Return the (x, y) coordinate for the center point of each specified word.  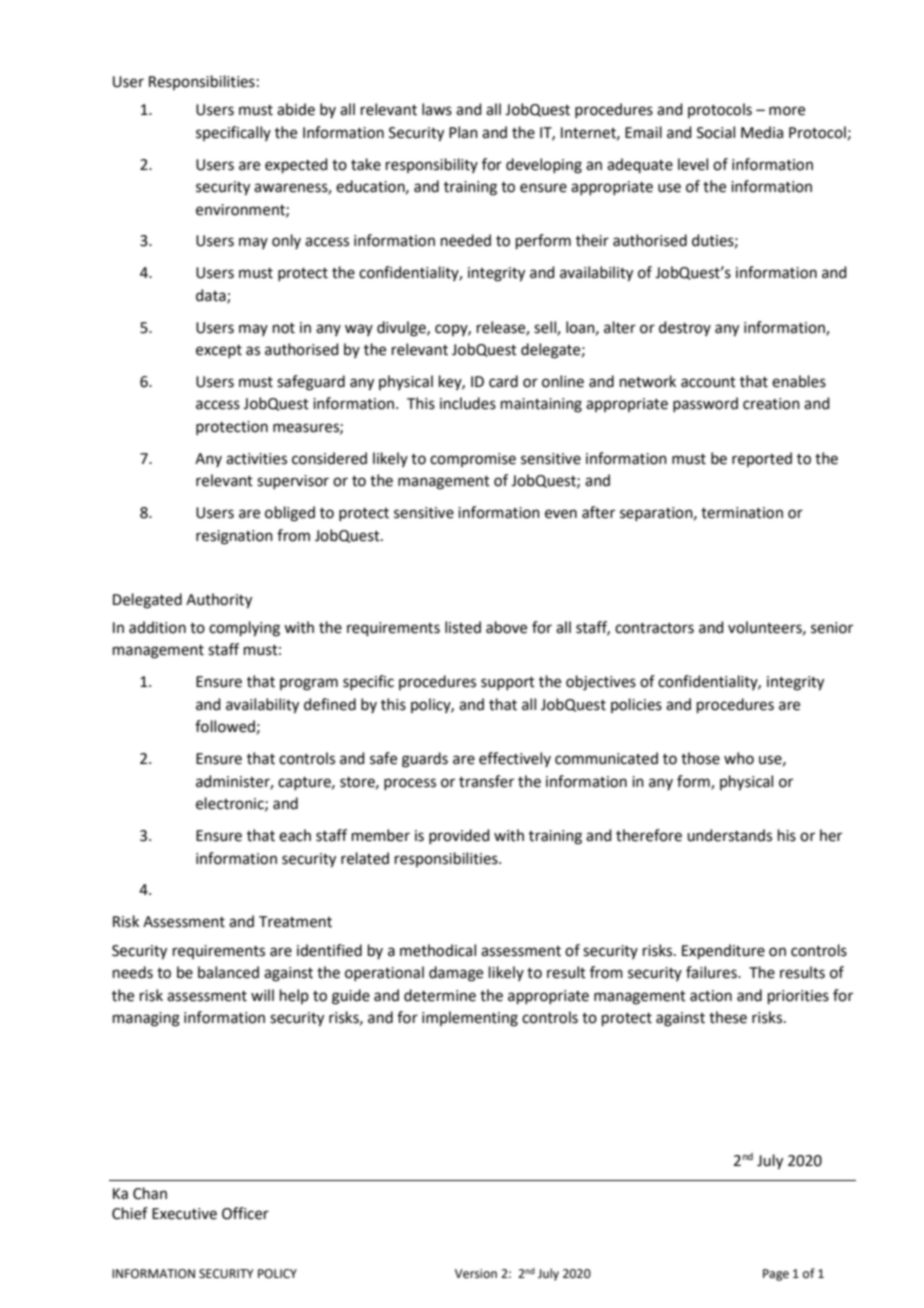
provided (459, 836)
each (295, 835)
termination (742, 513)
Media (762, 132)
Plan (463, 132)
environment (241, 210)
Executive (184, 1214)
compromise (473, 460)
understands (729, 835)
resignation (234, 537)
